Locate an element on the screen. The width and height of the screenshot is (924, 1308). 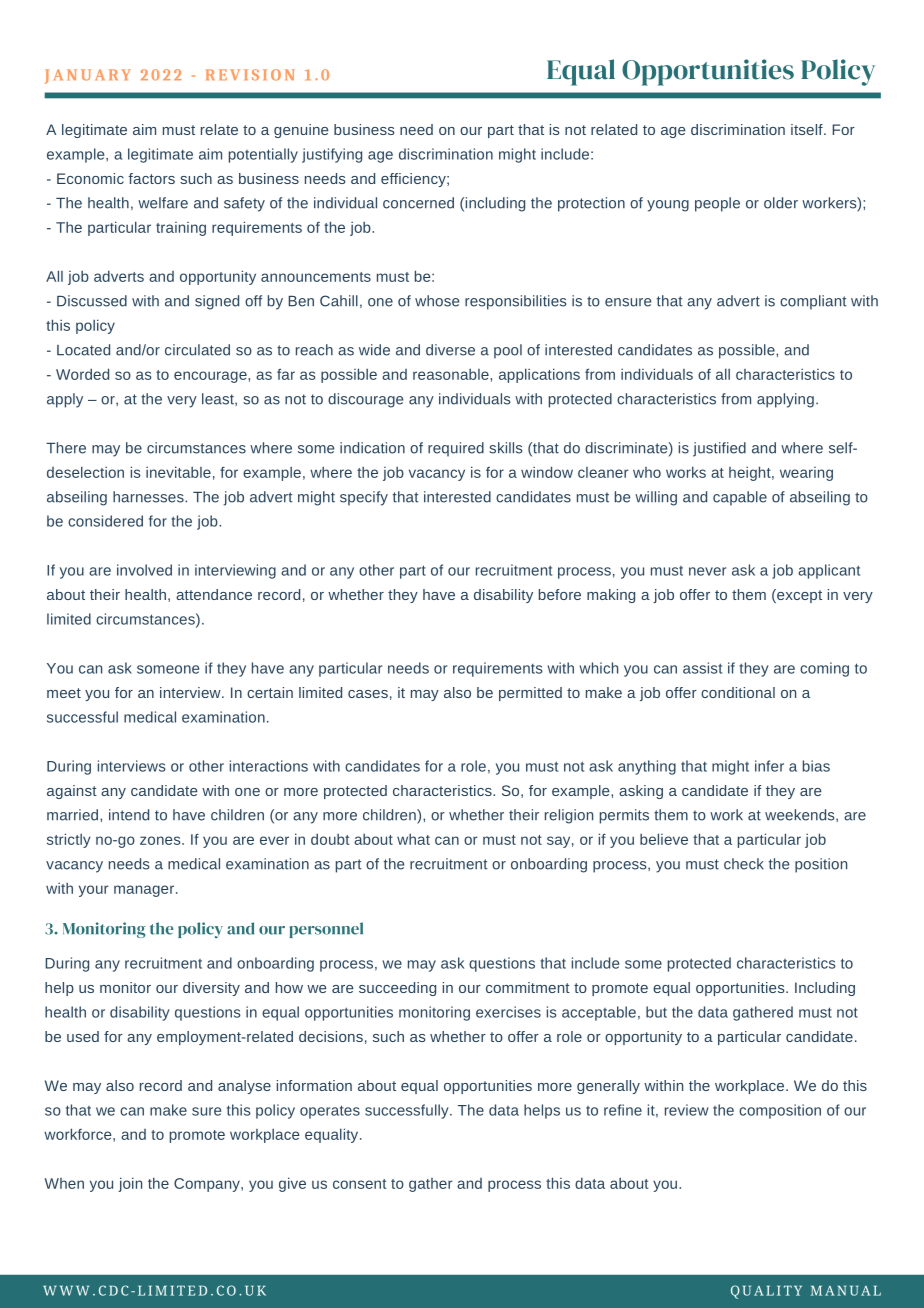
inevitable is located at coordinates (178, 472).
